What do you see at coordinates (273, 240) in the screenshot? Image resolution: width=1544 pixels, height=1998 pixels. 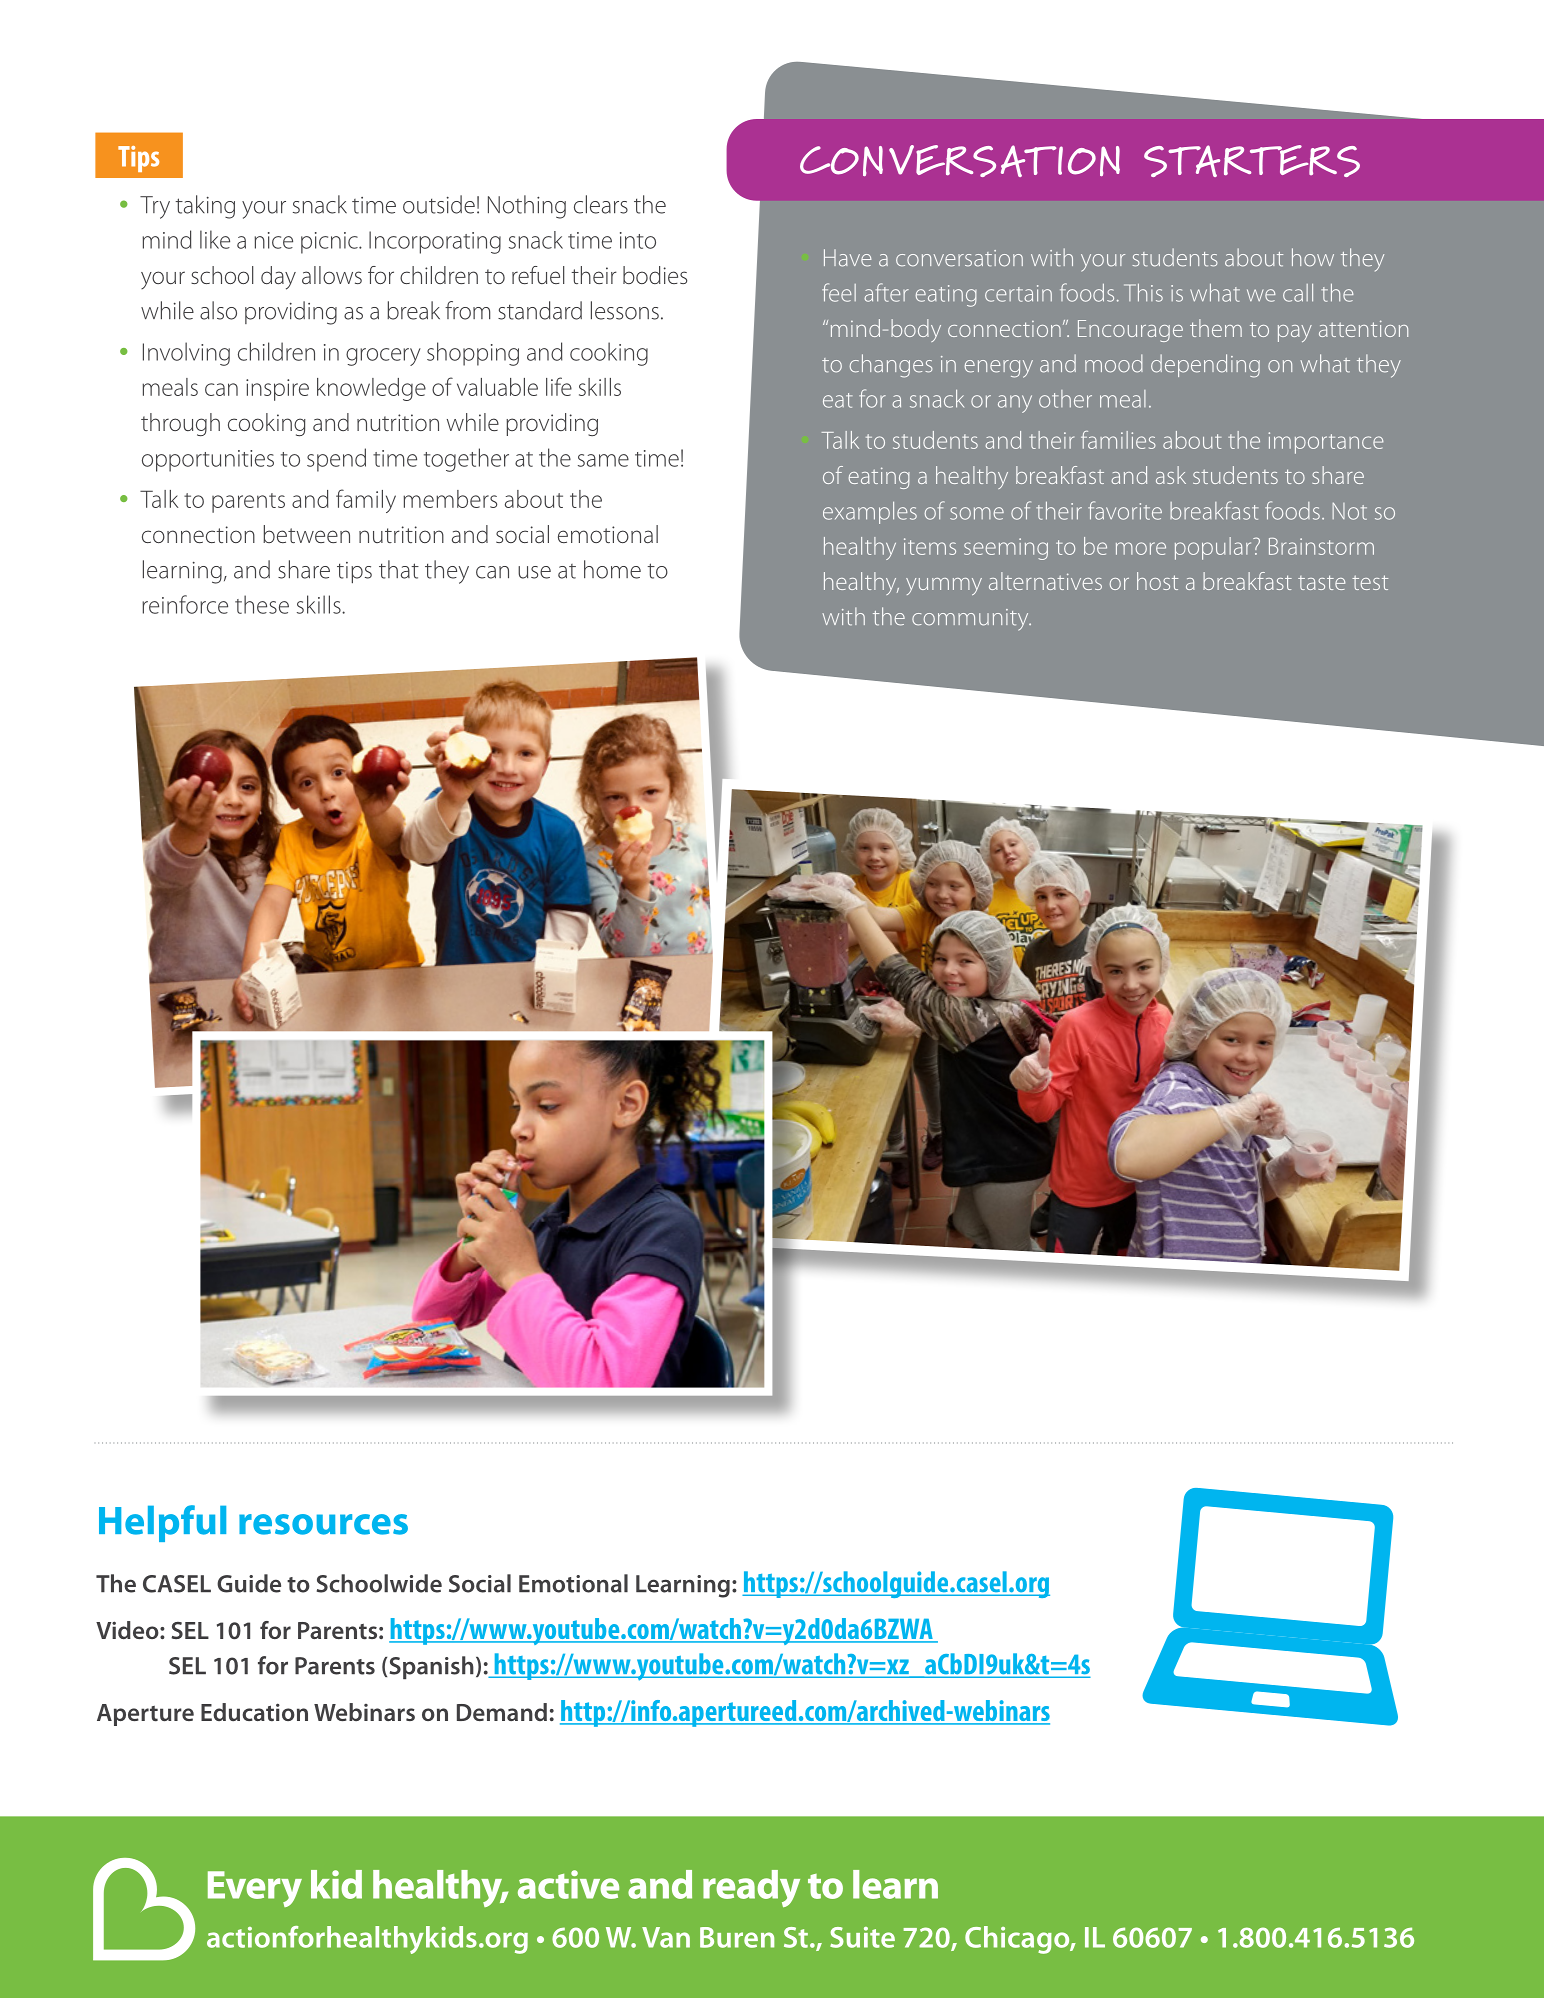 I see `nice` at bounding box center [273, 240].
